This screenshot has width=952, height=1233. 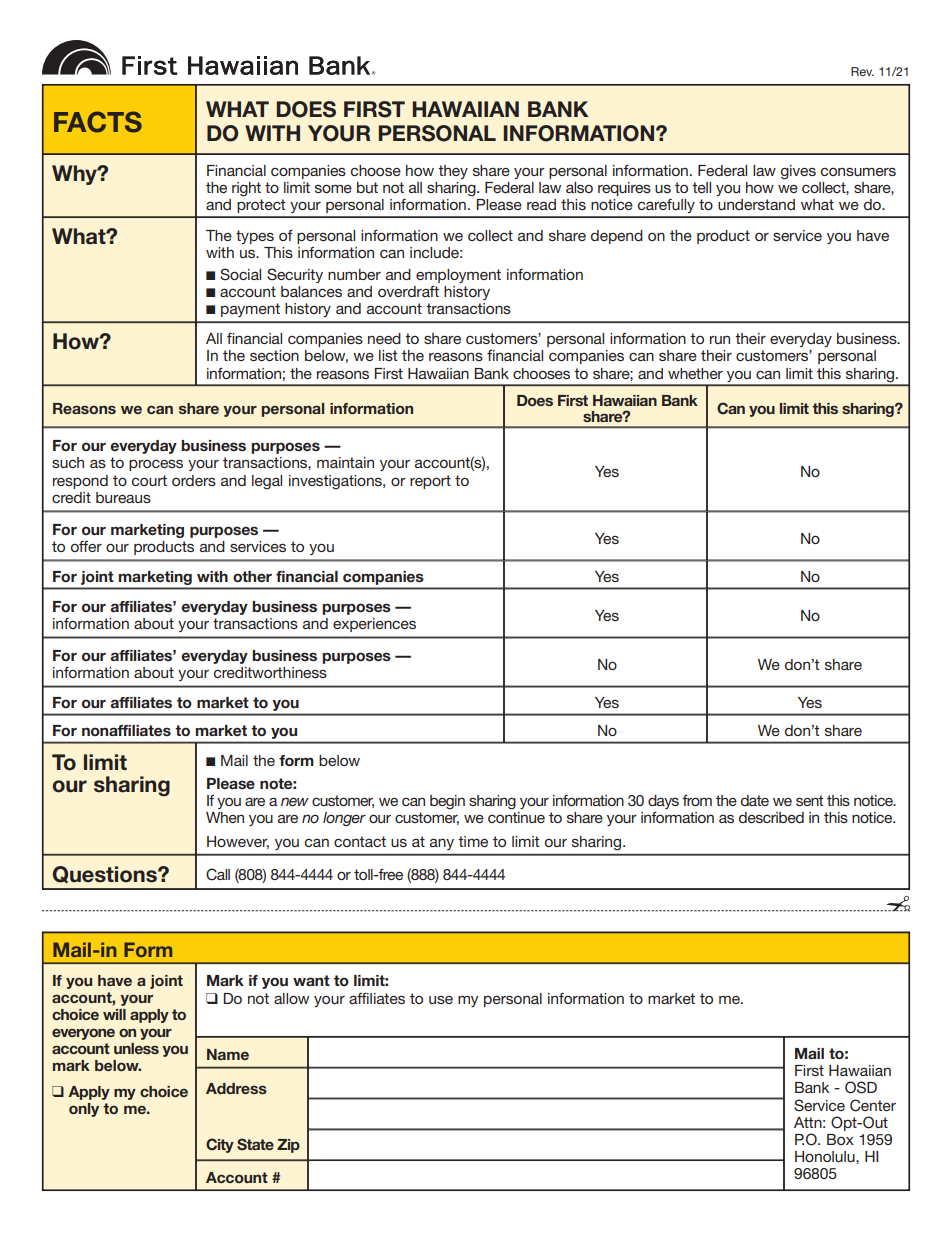 I want to click on they, so click(x=453, y=172).
